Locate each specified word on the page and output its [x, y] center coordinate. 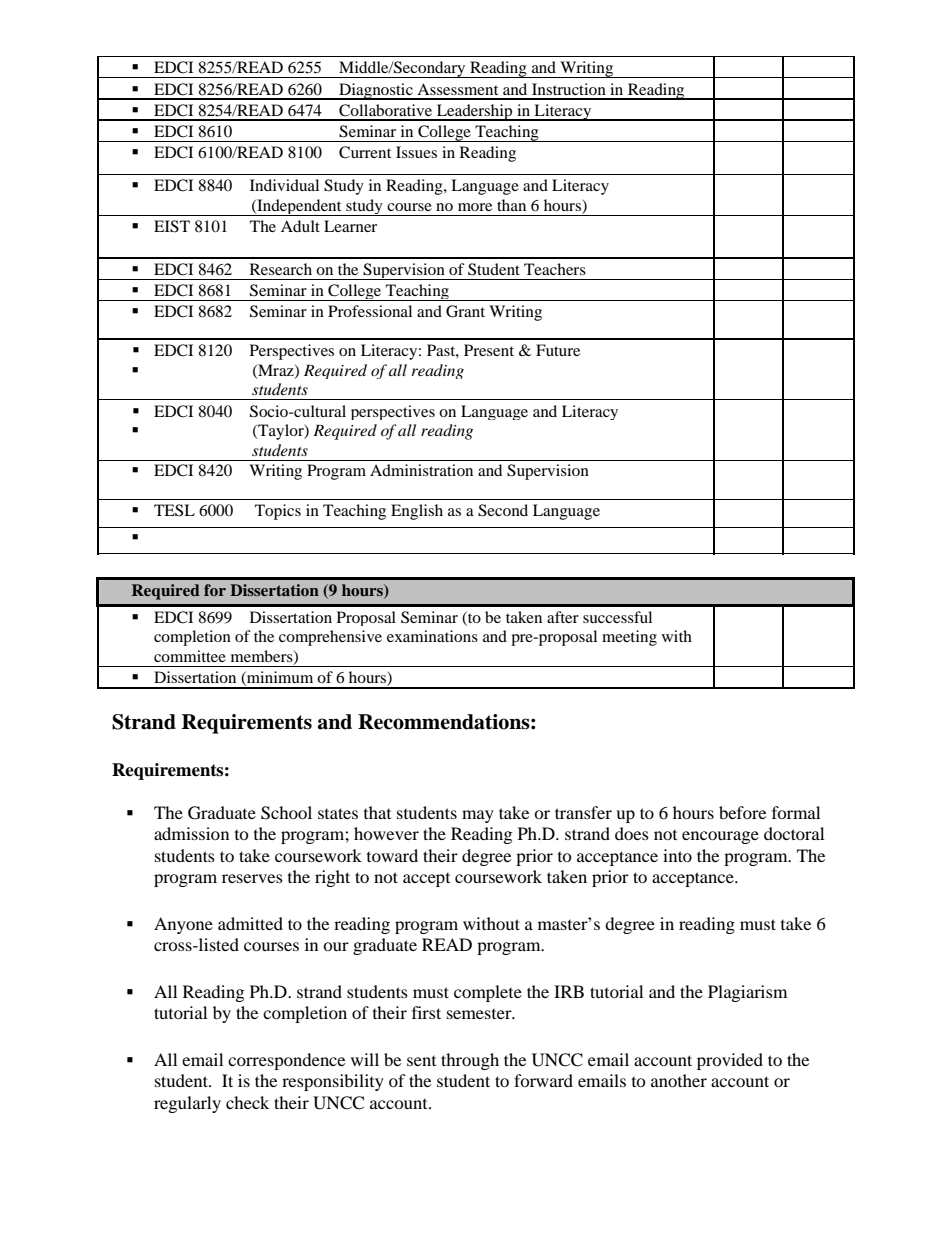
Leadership [474, 112]
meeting [629, 638]
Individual [284, 185]
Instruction [569, 89]
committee [190, 656]
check [247, 1102]
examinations [432, 636]
